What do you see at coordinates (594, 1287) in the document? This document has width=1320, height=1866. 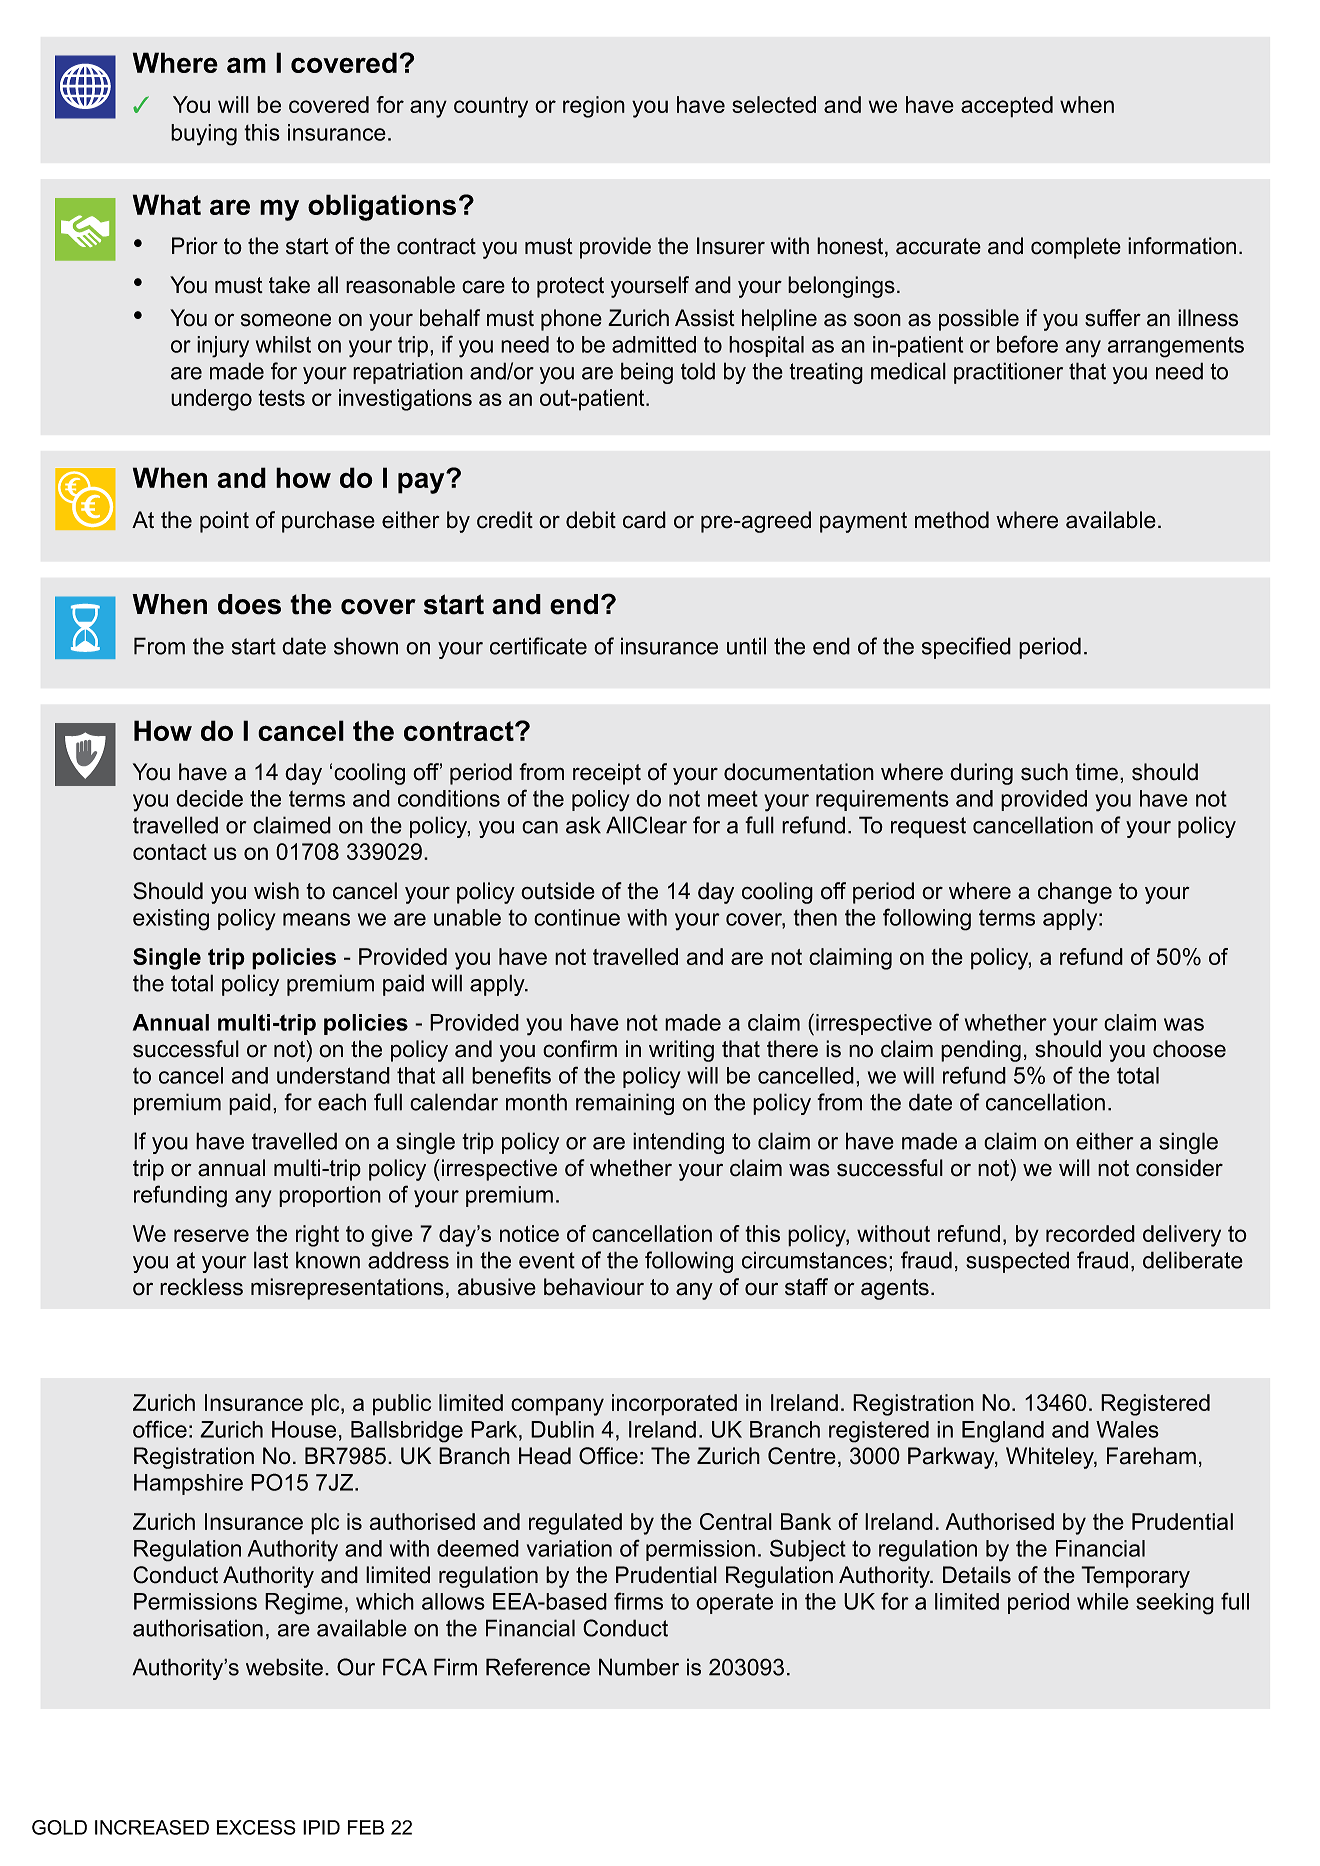 I see `behaviour` at bounding box center [594, 1287].
